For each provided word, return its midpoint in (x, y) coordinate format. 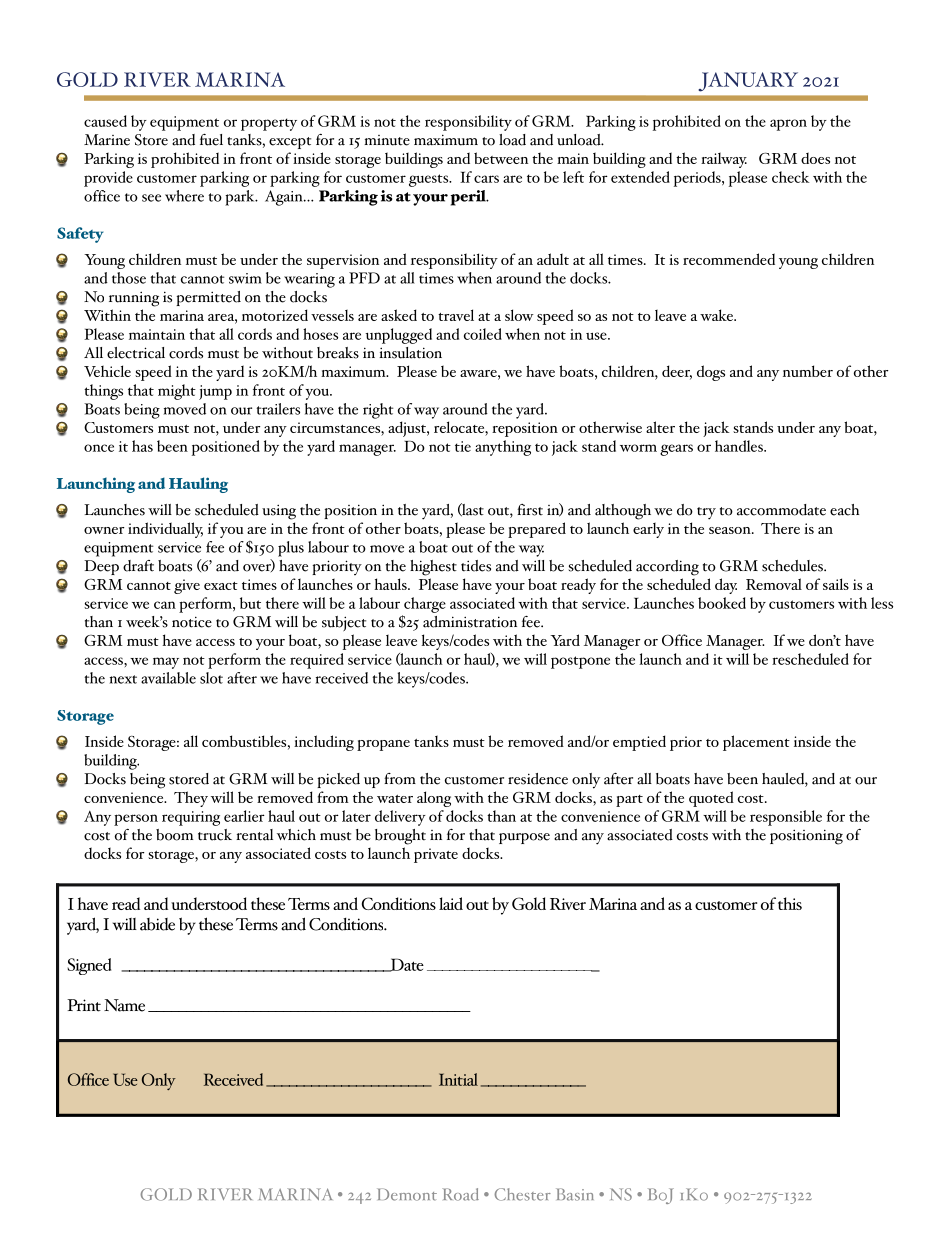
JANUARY (748, 82)
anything (503, 448)
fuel (211, 140)
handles (740, 446)
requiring (191, 818)
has (142, 446)
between (501, 158)
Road (460, 1194)
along (434, 799)
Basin (575, 1194)
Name (124, 1005)
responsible (786, 818)
